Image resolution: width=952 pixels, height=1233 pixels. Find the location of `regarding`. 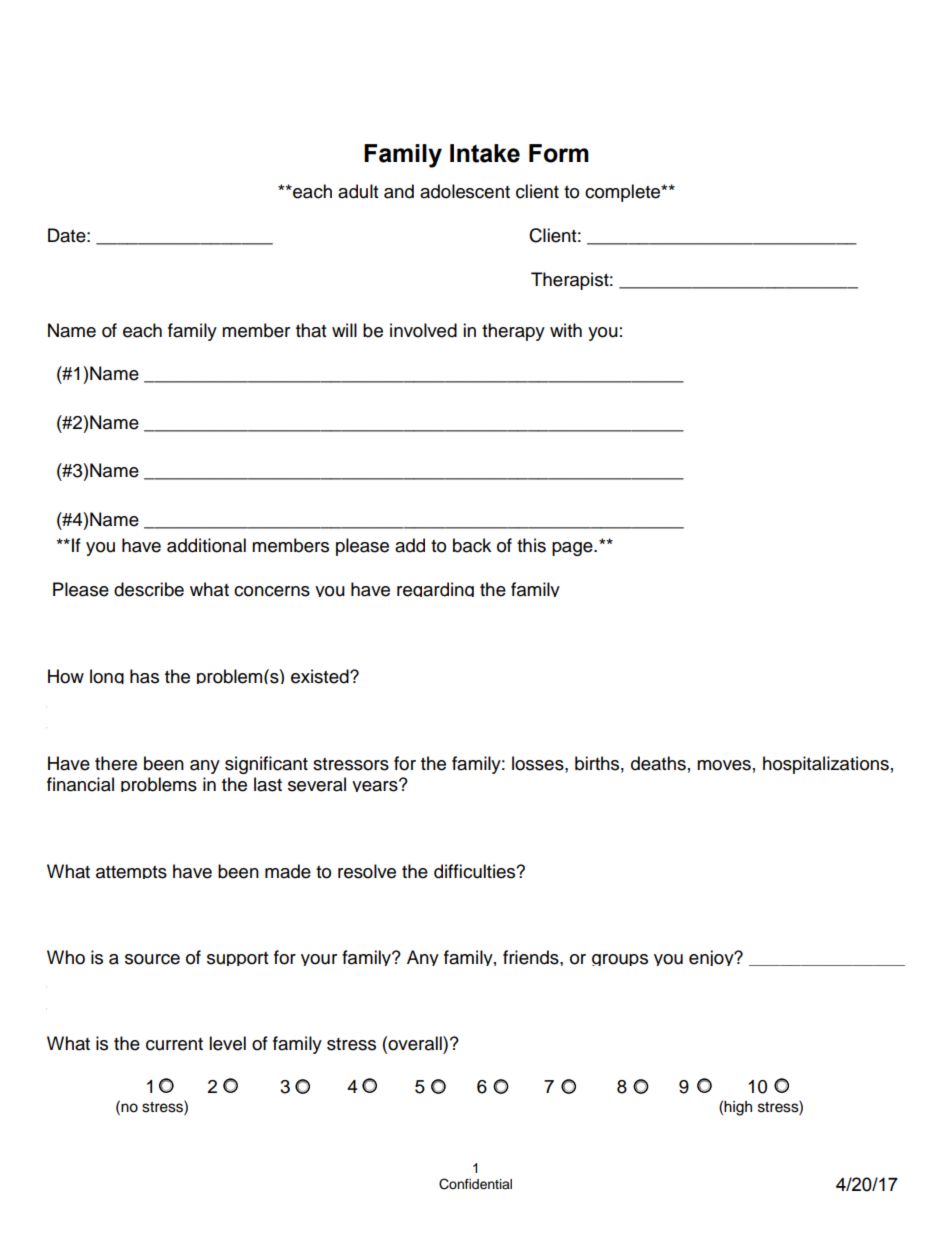

regarding is located at coordinates (435, 589).
